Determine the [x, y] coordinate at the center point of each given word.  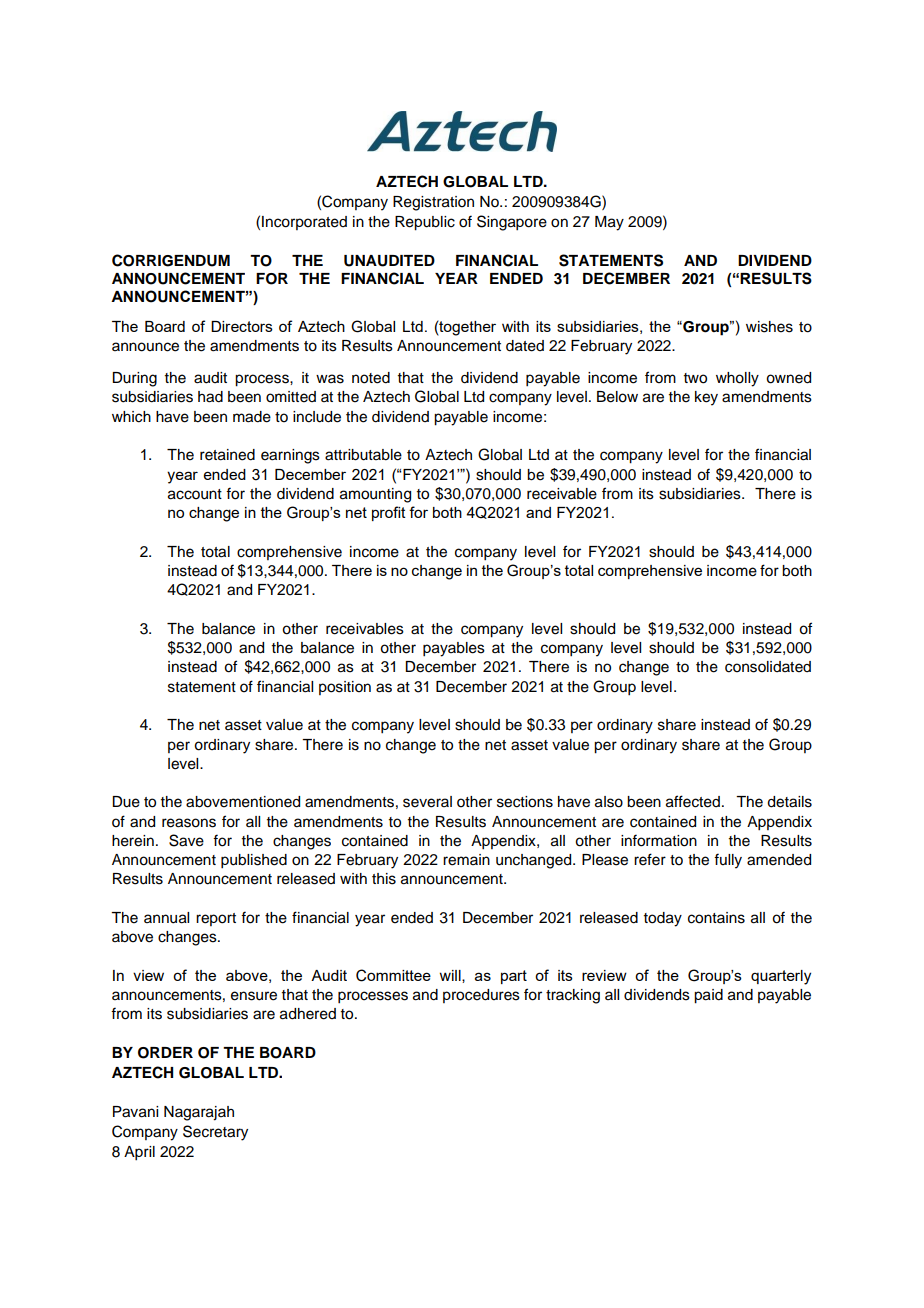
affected [693, 801]
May [609, 223]
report [216, 919]
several [427, 802]
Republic [425, 223]
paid [708, 996]
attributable [363, 455]
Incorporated [304, 223]
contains [716, 918]
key [706, 398]
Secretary [215, 1133]
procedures [481, 996]
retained [227, 455]
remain [466, 860]
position [345, 688]
